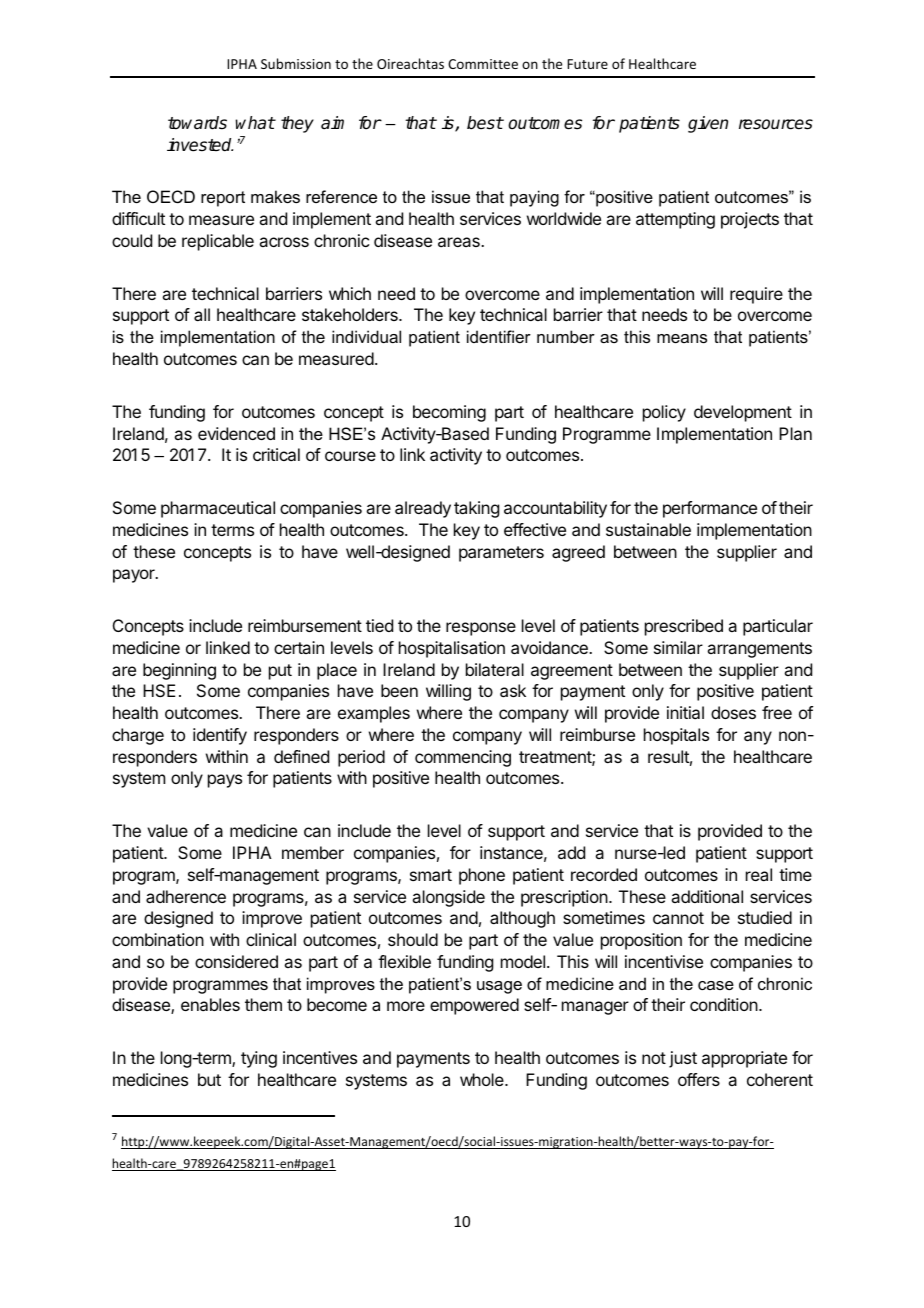 The width and height of the screenshot is (924, 1308). Describe the element at coordinates (684, 627) in the screenshot. I see `prescribed` at that location.
